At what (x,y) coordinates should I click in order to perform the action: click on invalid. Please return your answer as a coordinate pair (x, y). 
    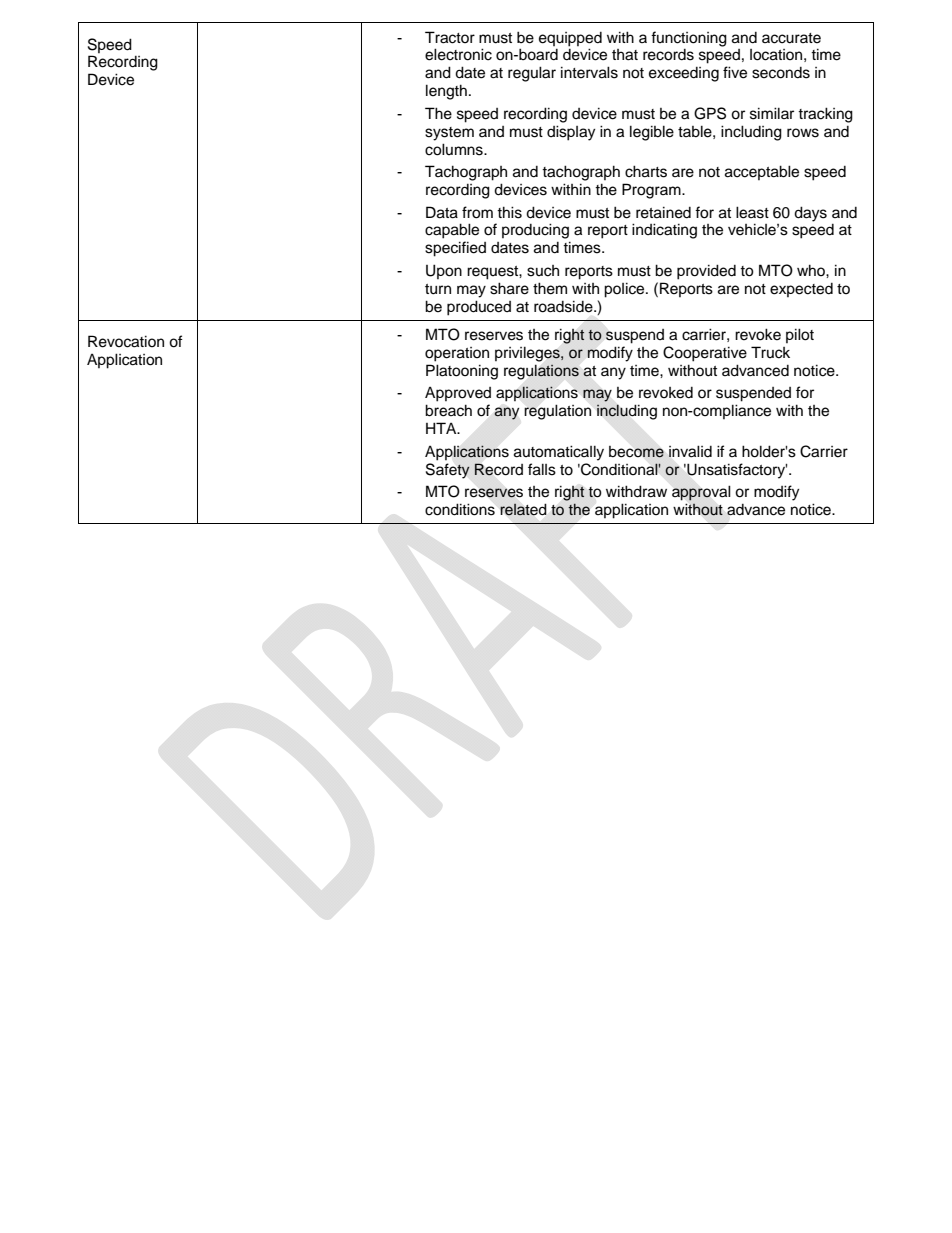
    Looking at the image, I should click on (690, 451).
